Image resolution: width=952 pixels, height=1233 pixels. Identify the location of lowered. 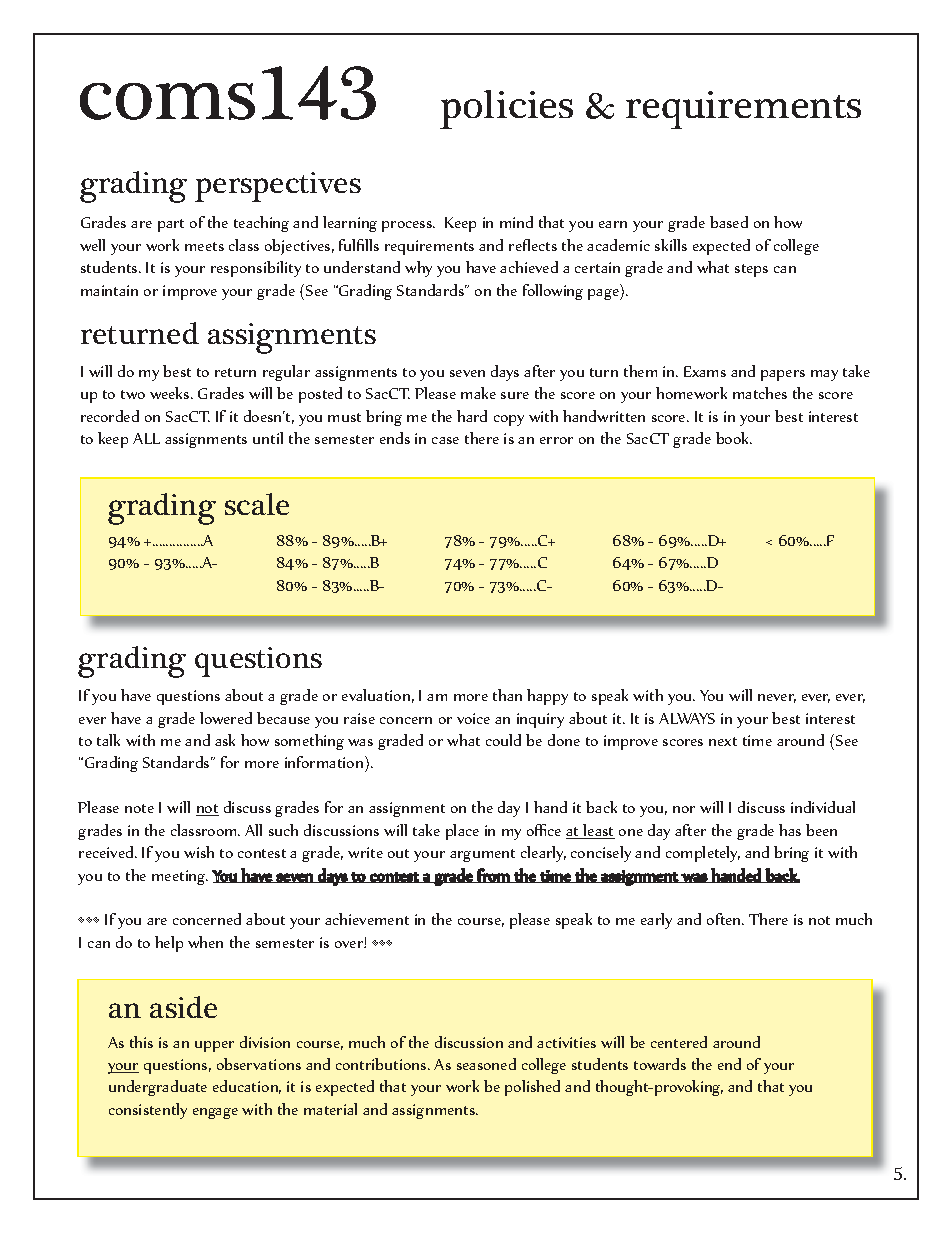
(226, 718).
